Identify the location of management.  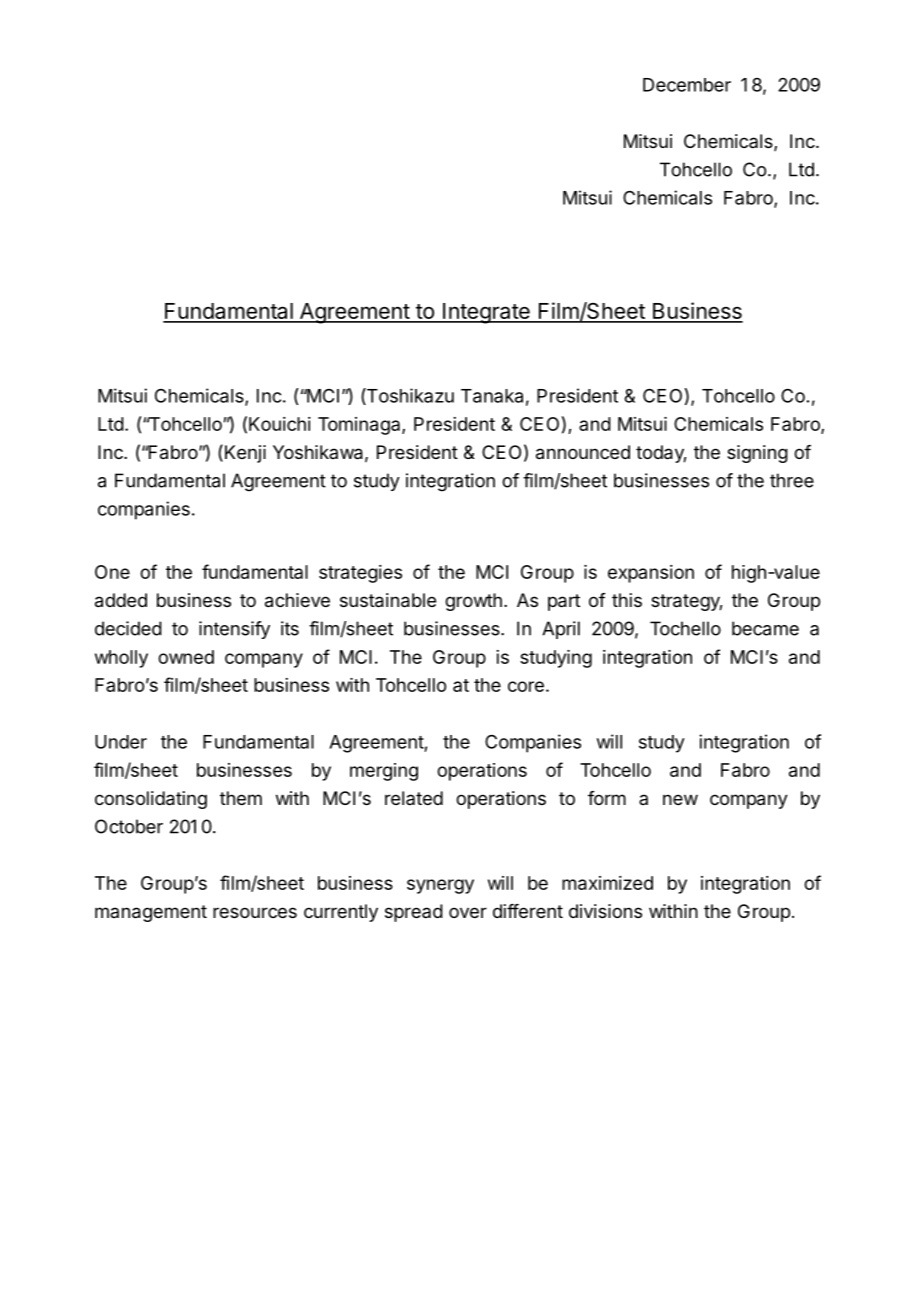
(151, 913).
